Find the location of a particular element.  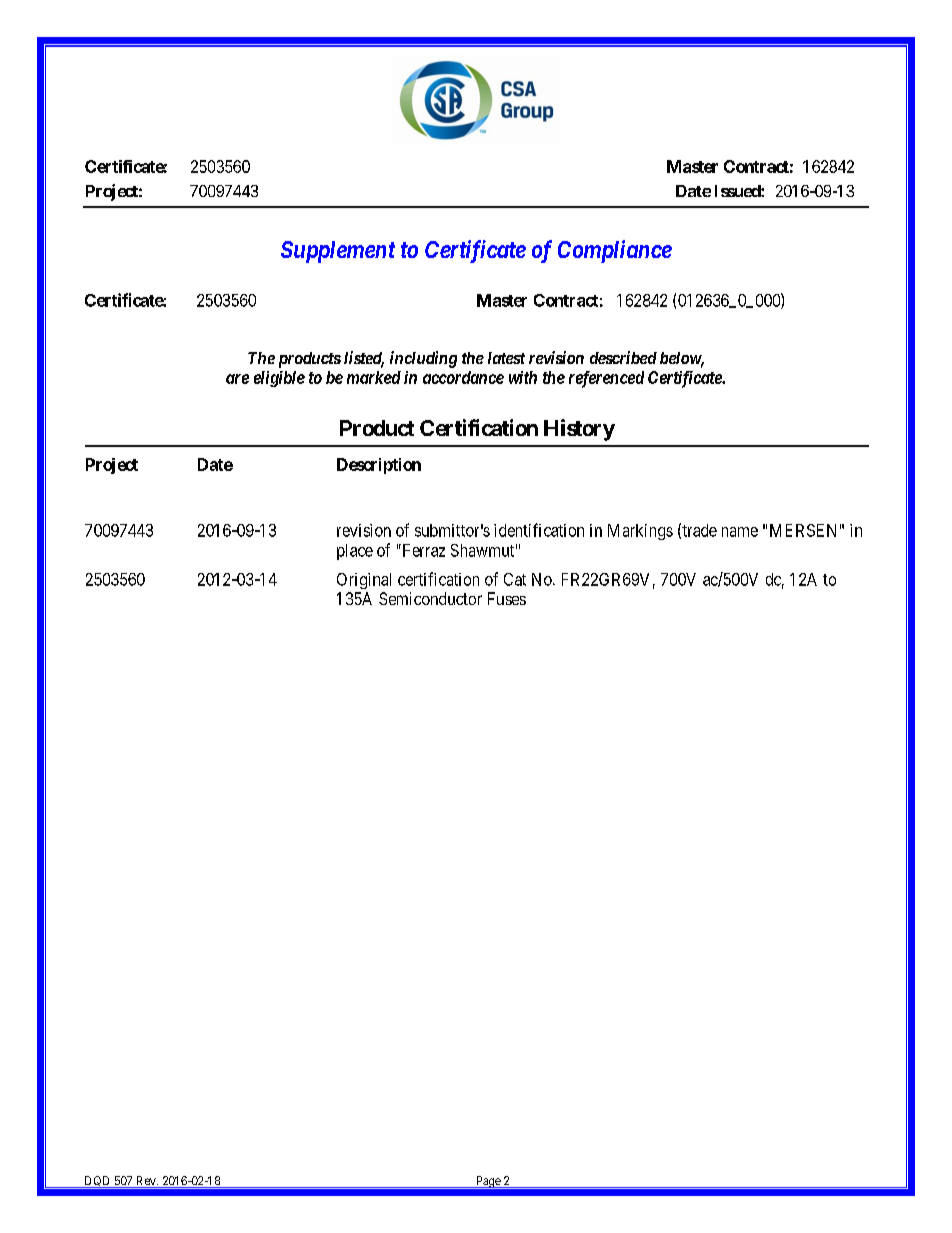

Supplement is located at coordinates (338, 252).
